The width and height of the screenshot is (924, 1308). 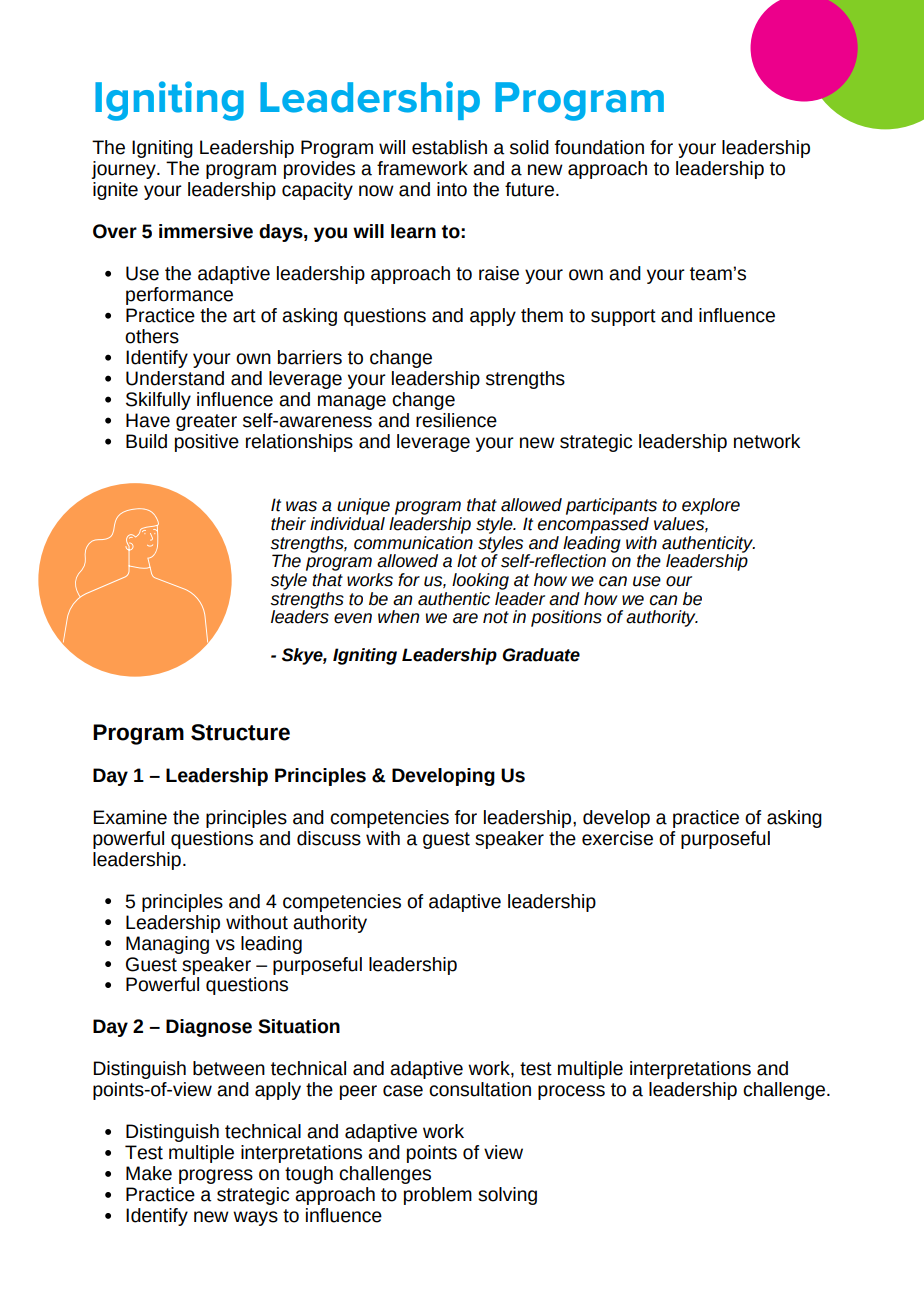 What do you see at coordinates (206, 231) in the screenshot?
I see `immersive` at bounding box center [206, 231].
